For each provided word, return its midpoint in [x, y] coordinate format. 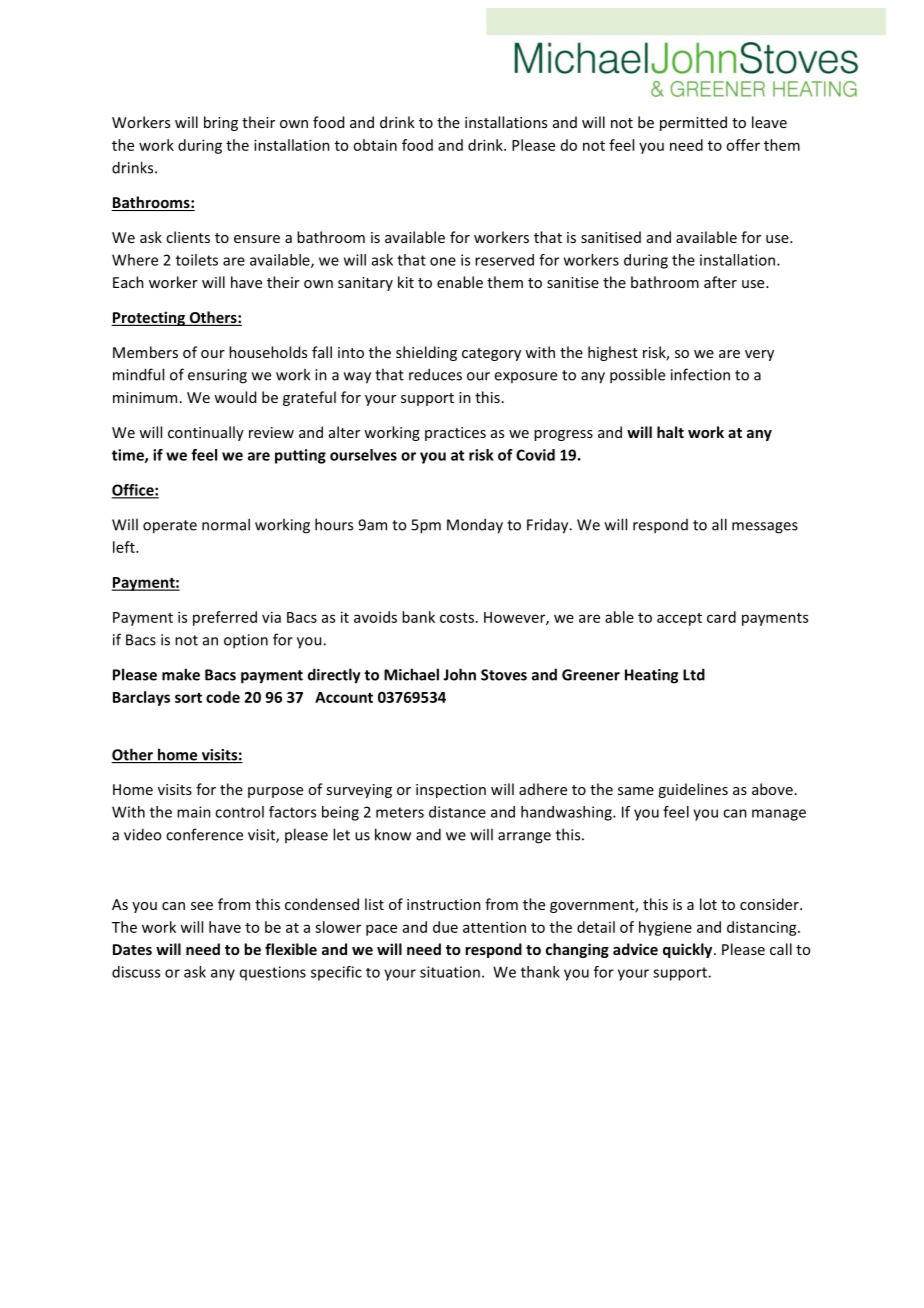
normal [226, 524]
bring [221, 123]
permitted [693, 123]
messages [765, 528]
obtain [375, 145]
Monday [475, 526]
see [202, 906]
